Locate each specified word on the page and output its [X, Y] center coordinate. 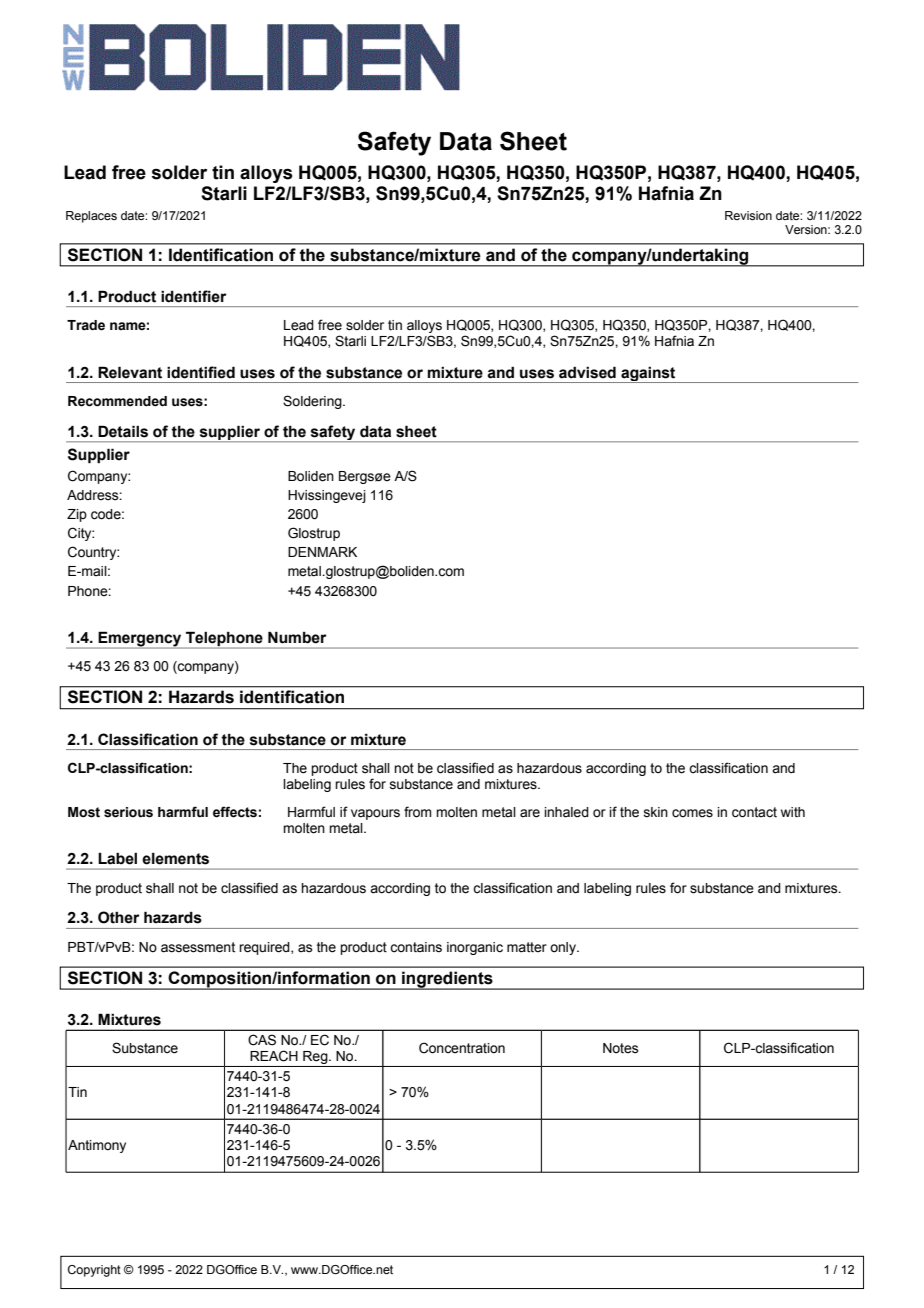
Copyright [94, 1271]
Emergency [140, 640]
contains [416, 947]
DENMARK [322, 552]
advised [587, 372]
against [648, 375]
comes [692, 813]
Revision [748, 215]
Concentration [462, 1048]
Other [119, 917]
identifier [194, 296]
